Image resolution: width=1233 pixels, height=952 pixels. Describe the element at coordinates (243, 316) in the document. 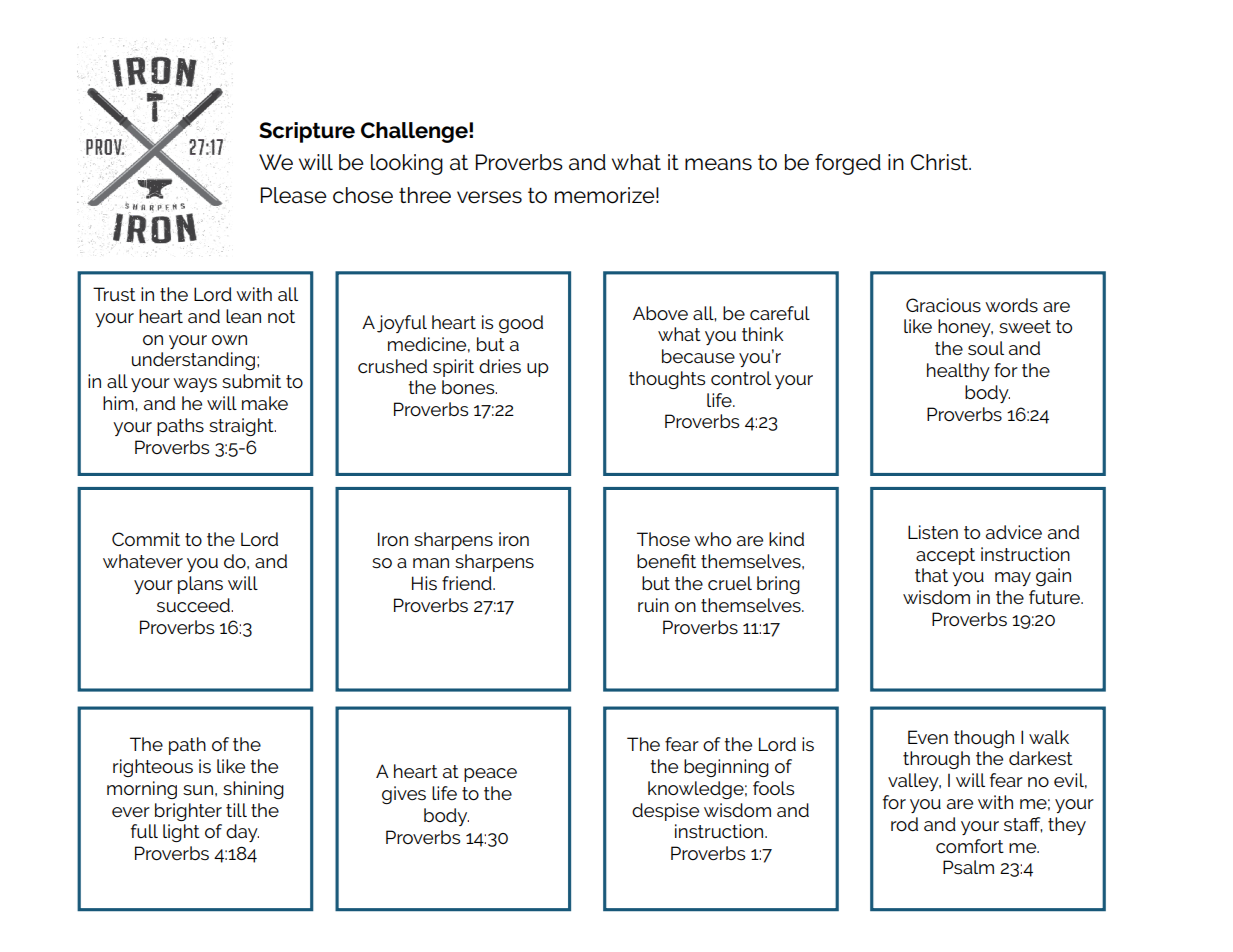

I see `lean` at that location.
